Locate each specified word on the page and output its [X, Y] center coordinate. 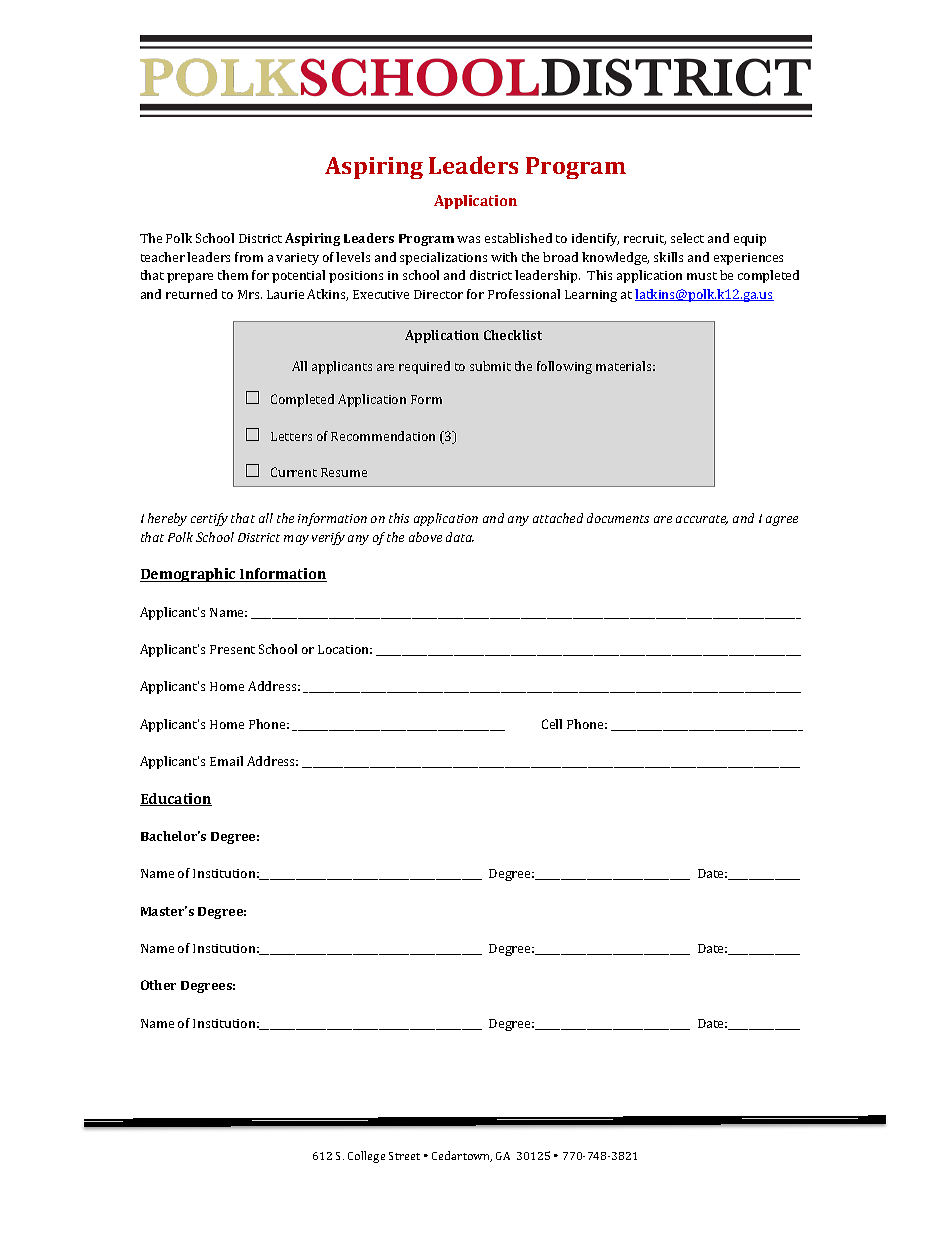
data [460, 537]
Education [176, 799]
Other [158, 985]
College [366, 1157]
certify [209, 519]
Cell [552, 724]
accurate [702, 520]
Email [226, 761]
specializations [443, 258]
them [233, 275]
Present [232, 649]
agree [782, 521]
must [702, 276]
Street [404, 1156]
